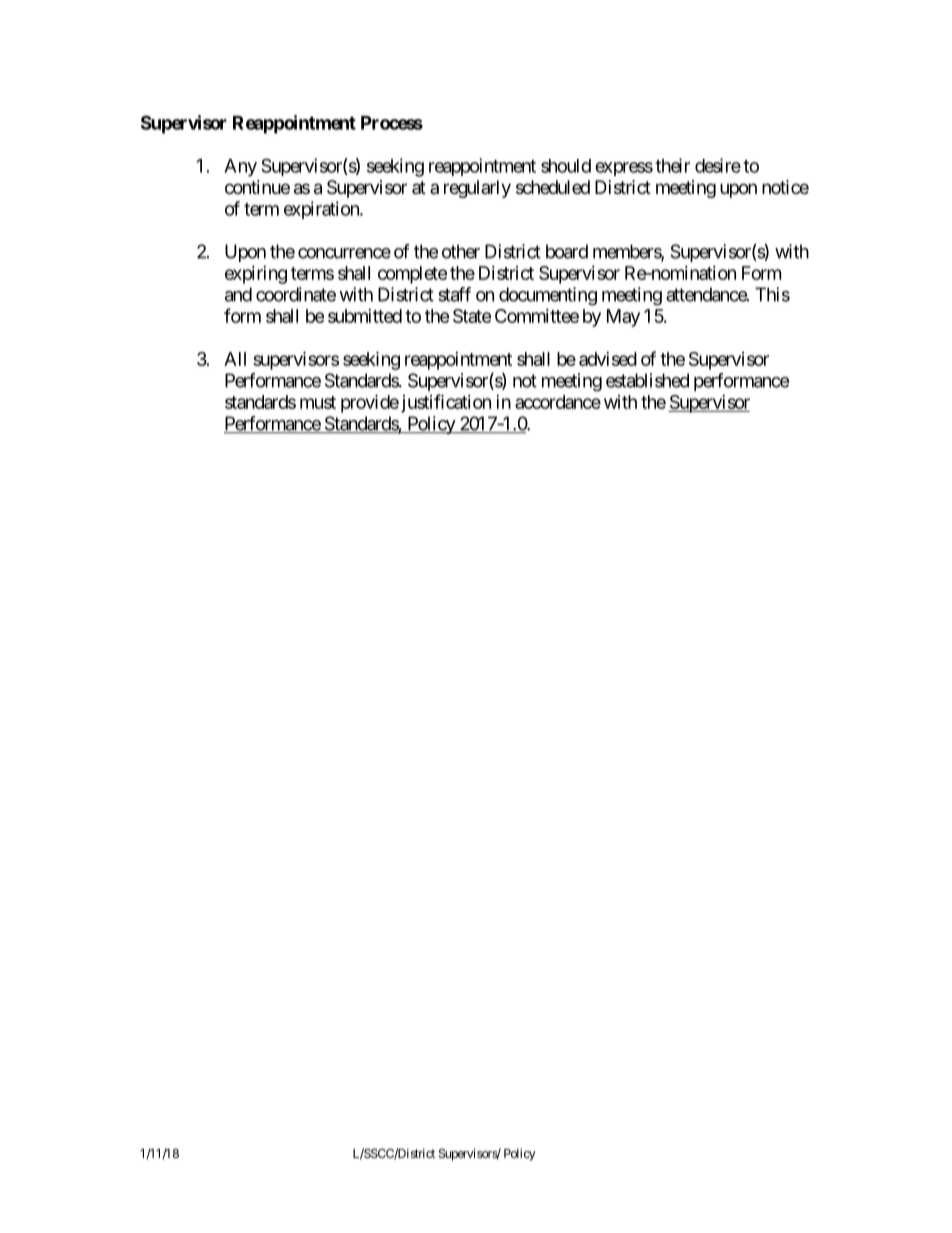 The image size is (952, 1233). What do you see at coordinates (318, 402) in the screenshot?
I see `must` at bounding box center [318, 402].
